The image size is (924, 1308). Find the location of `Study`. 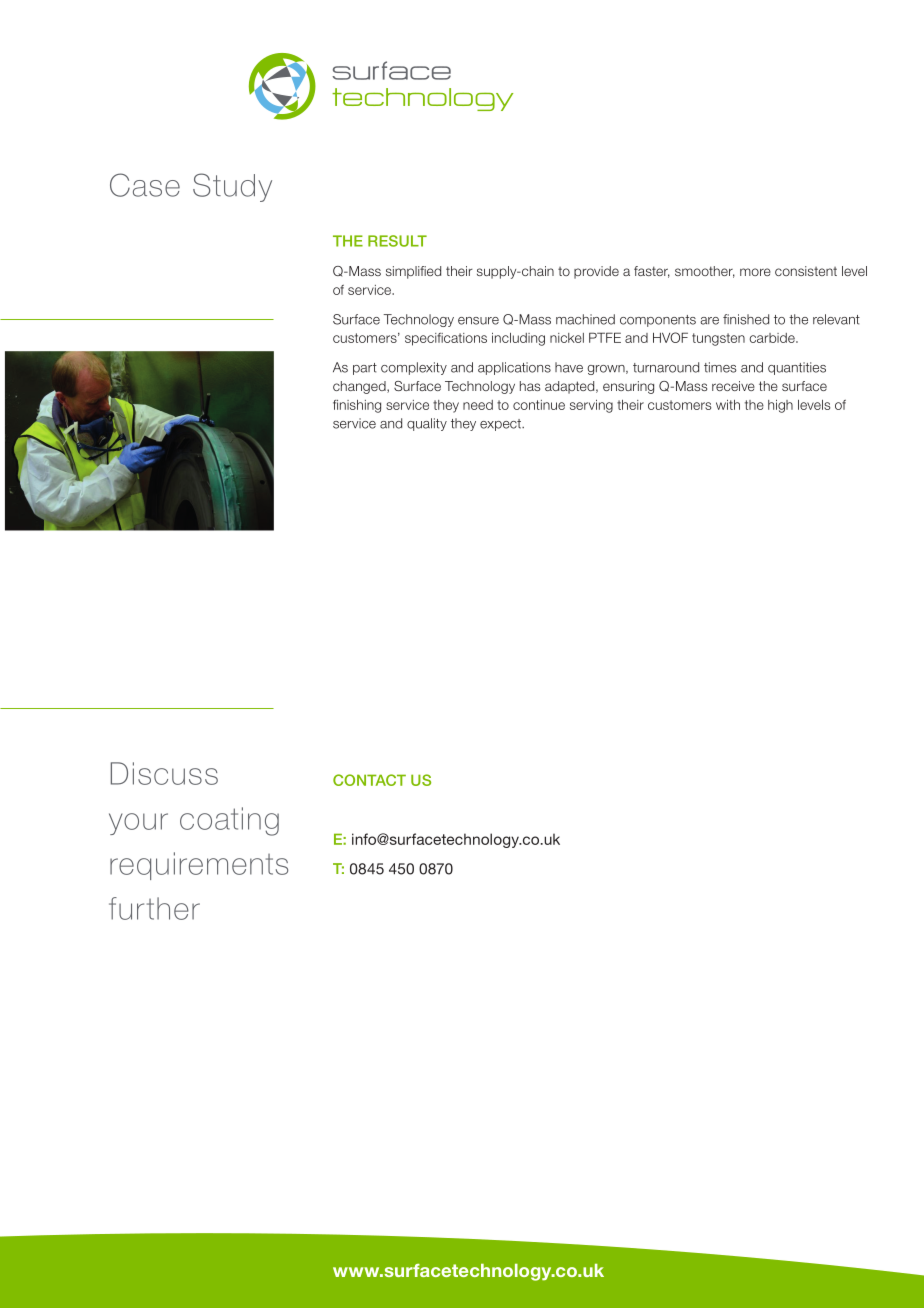

Study is located at coordinates (232, 187).
